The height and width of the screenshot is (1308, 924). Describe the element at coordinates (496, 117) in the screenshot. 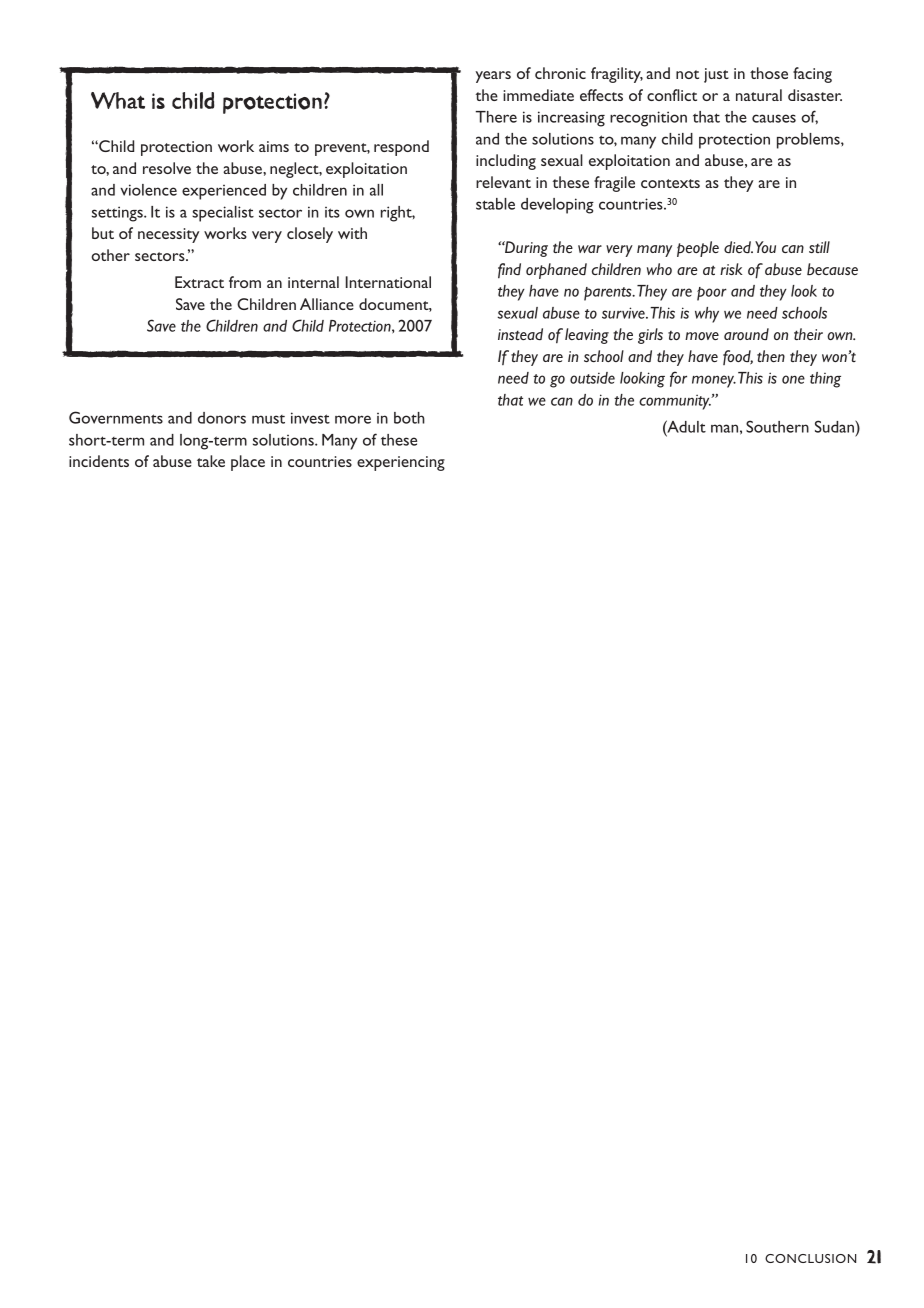

I see `There` at that location.
